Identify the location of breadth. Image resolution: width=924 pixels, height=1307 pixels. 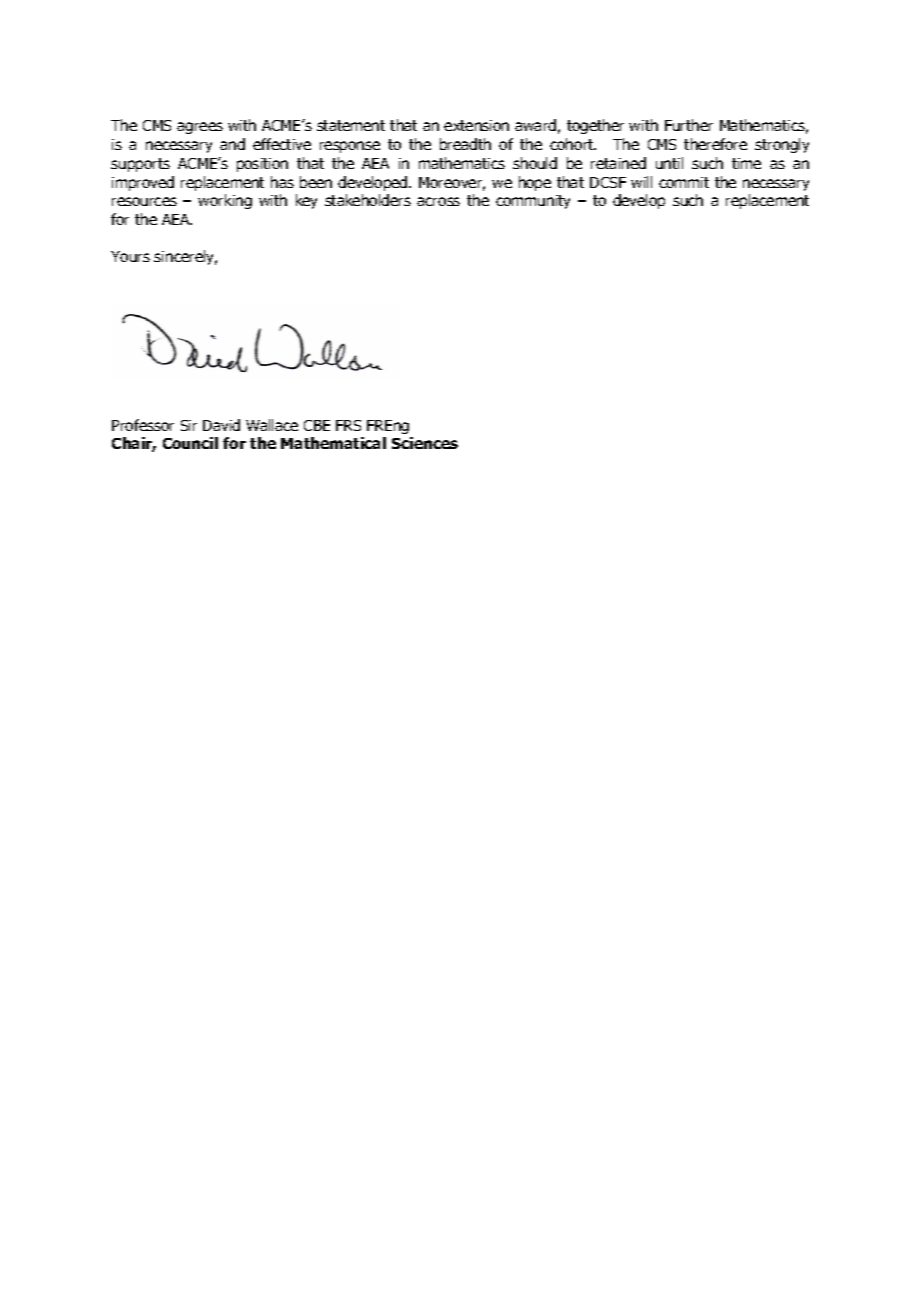
(465, 144).
